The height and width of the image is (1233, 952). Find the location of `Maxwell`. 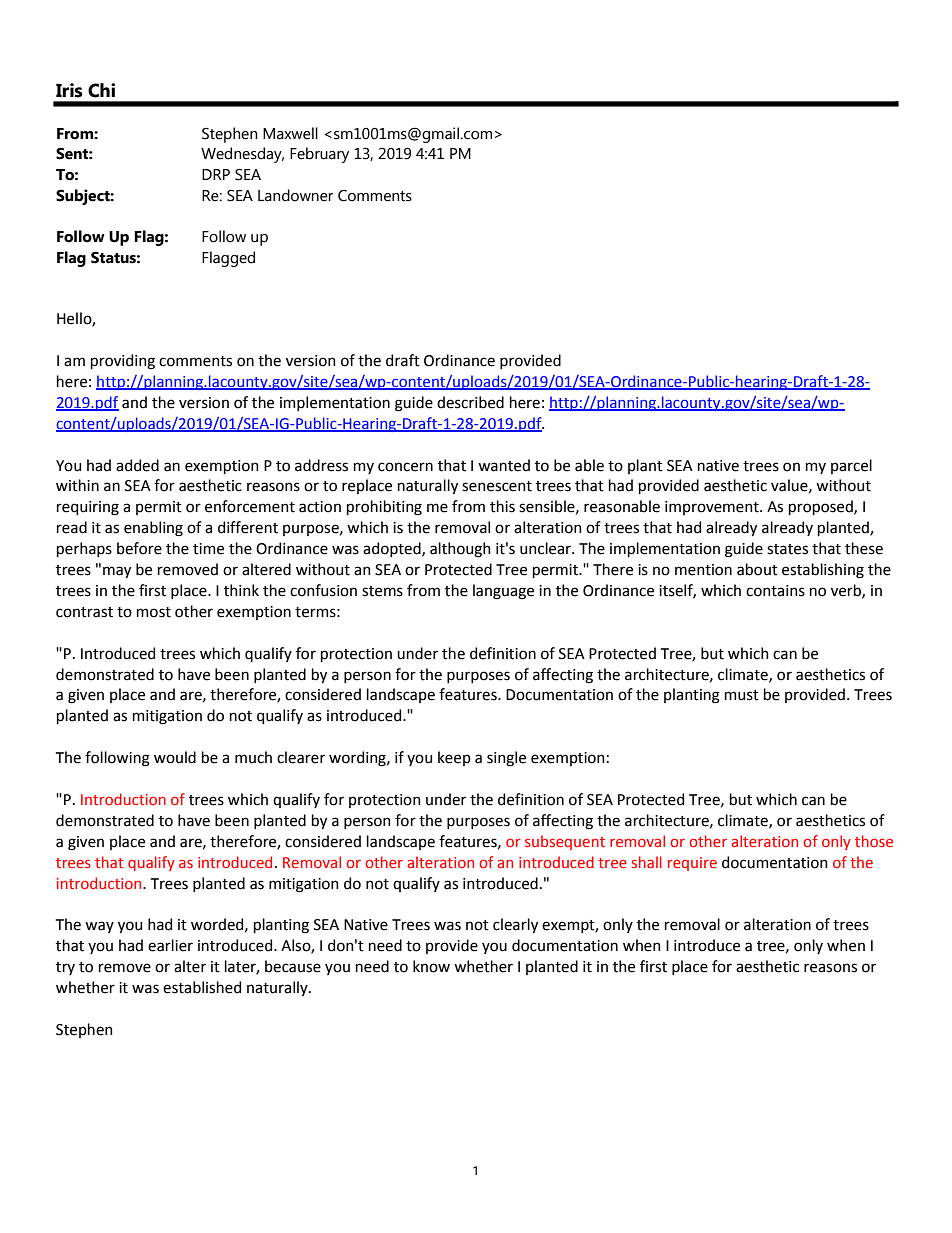

Maxwell is located at coordinates (290, 133).
